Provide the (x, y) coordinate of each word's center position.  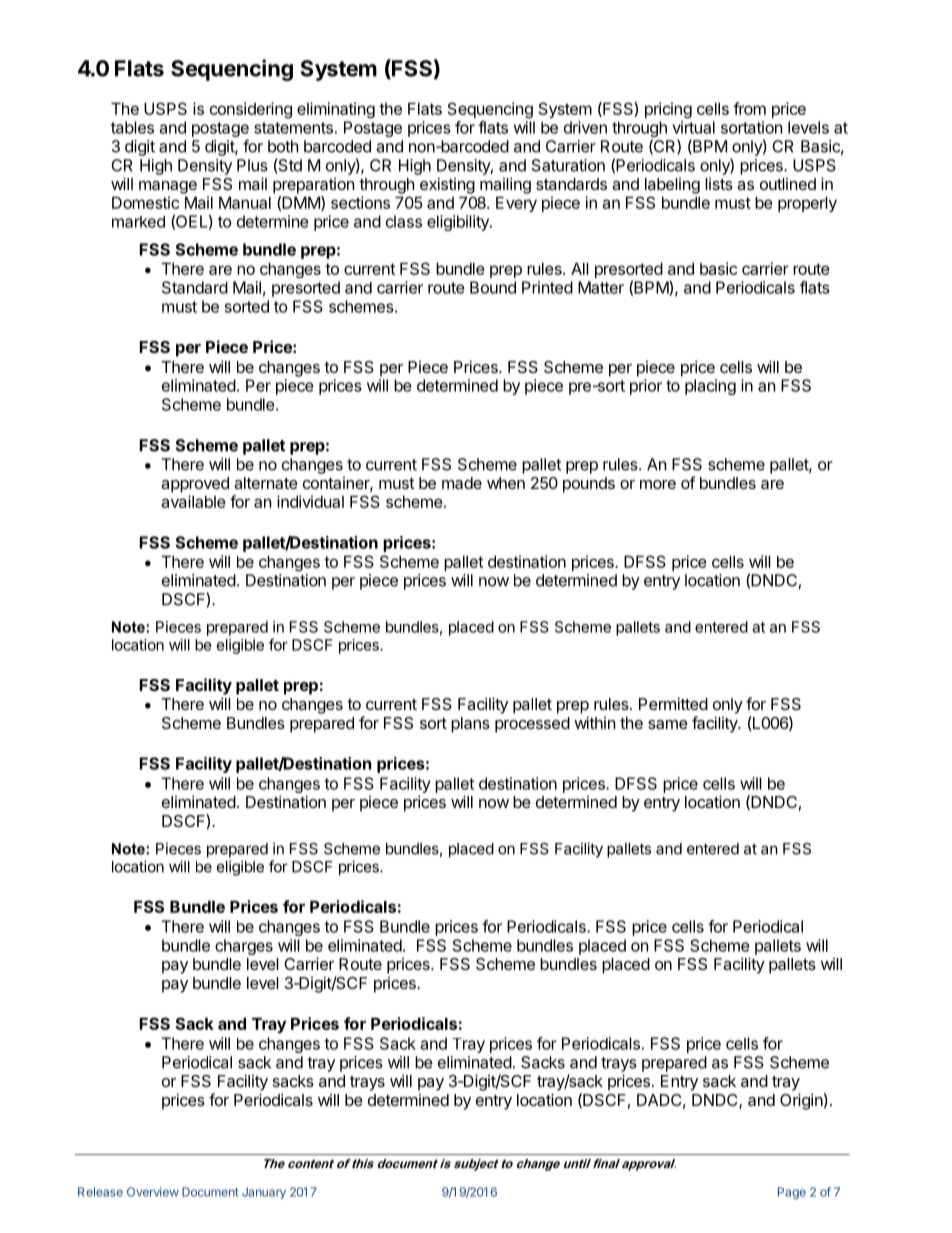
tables (132, 127)
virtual (693, 127)
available (193, 501)
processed (532, 725)
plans (470, 725)
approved (195, 485)
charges (244, 947)
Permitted (673, 703)
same (668, 724)
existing (447, 185)
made (462, 483)
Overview (153, 1192)
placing (710, 387)
